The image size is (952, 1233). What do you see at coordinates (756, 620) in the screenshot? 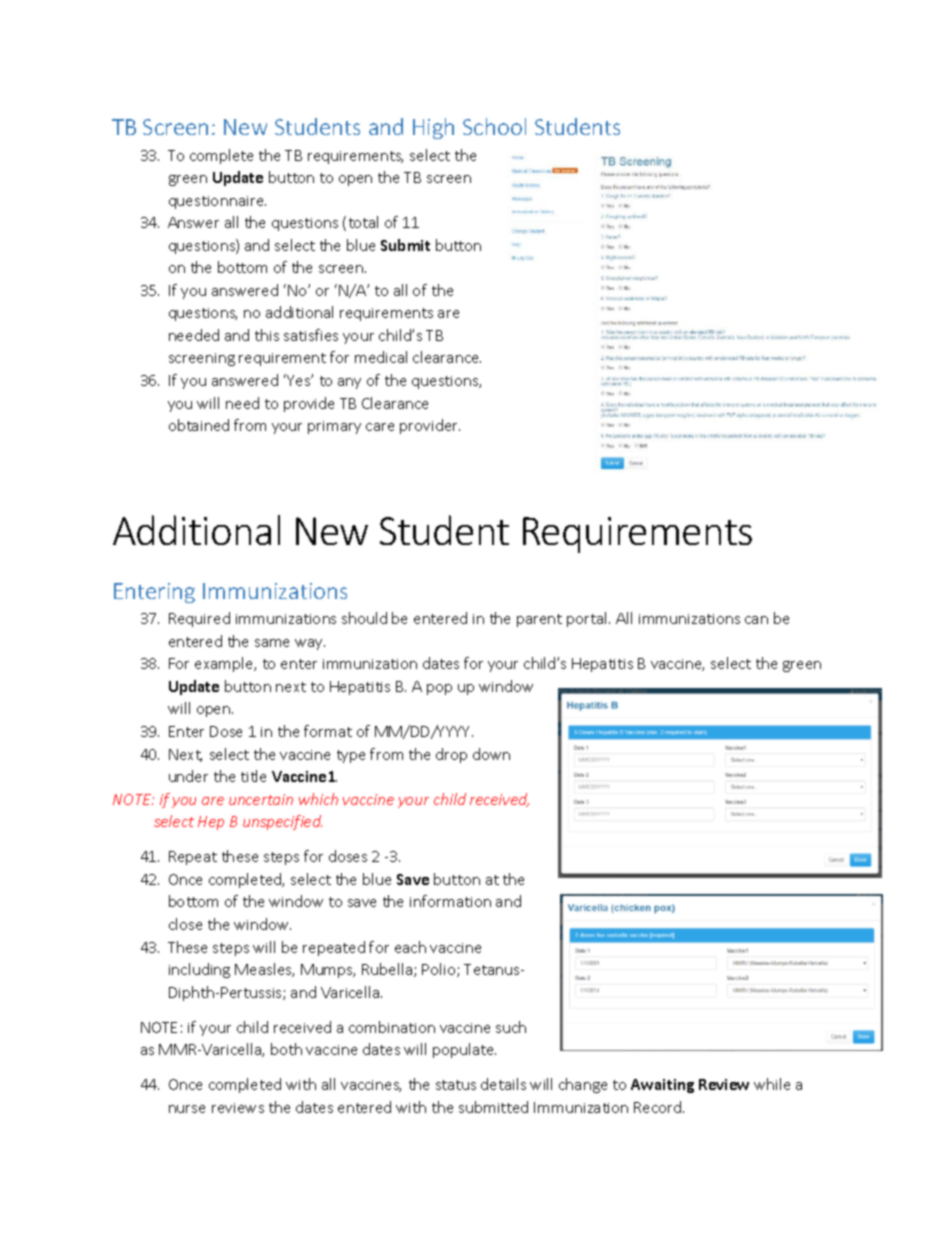
I see `can` at bounding box center [756, 620].
